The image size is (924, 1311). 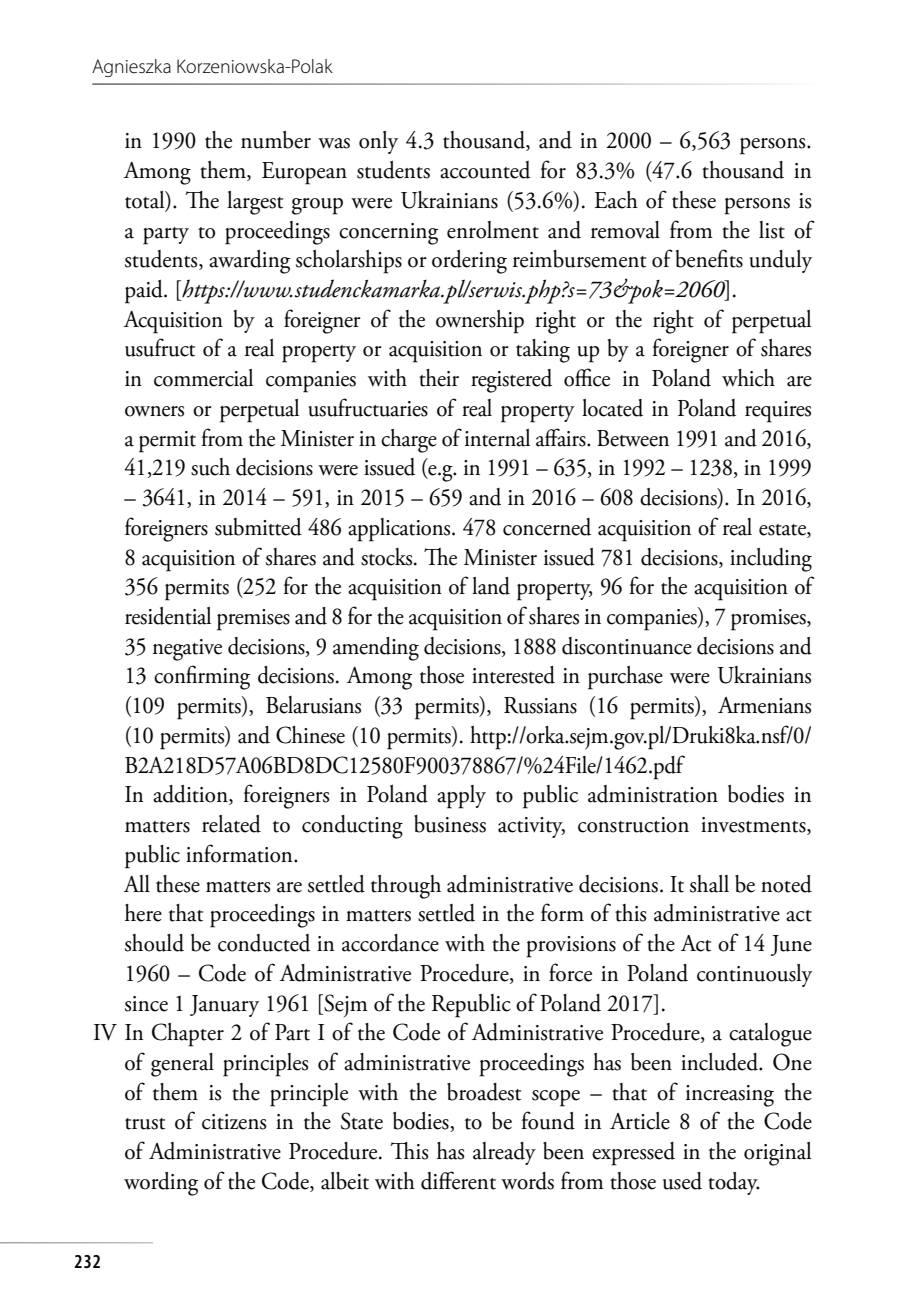 What do you see at coordinates (276, 140) in the screenshot?
I see `number` at bounding box center [276, 140].
